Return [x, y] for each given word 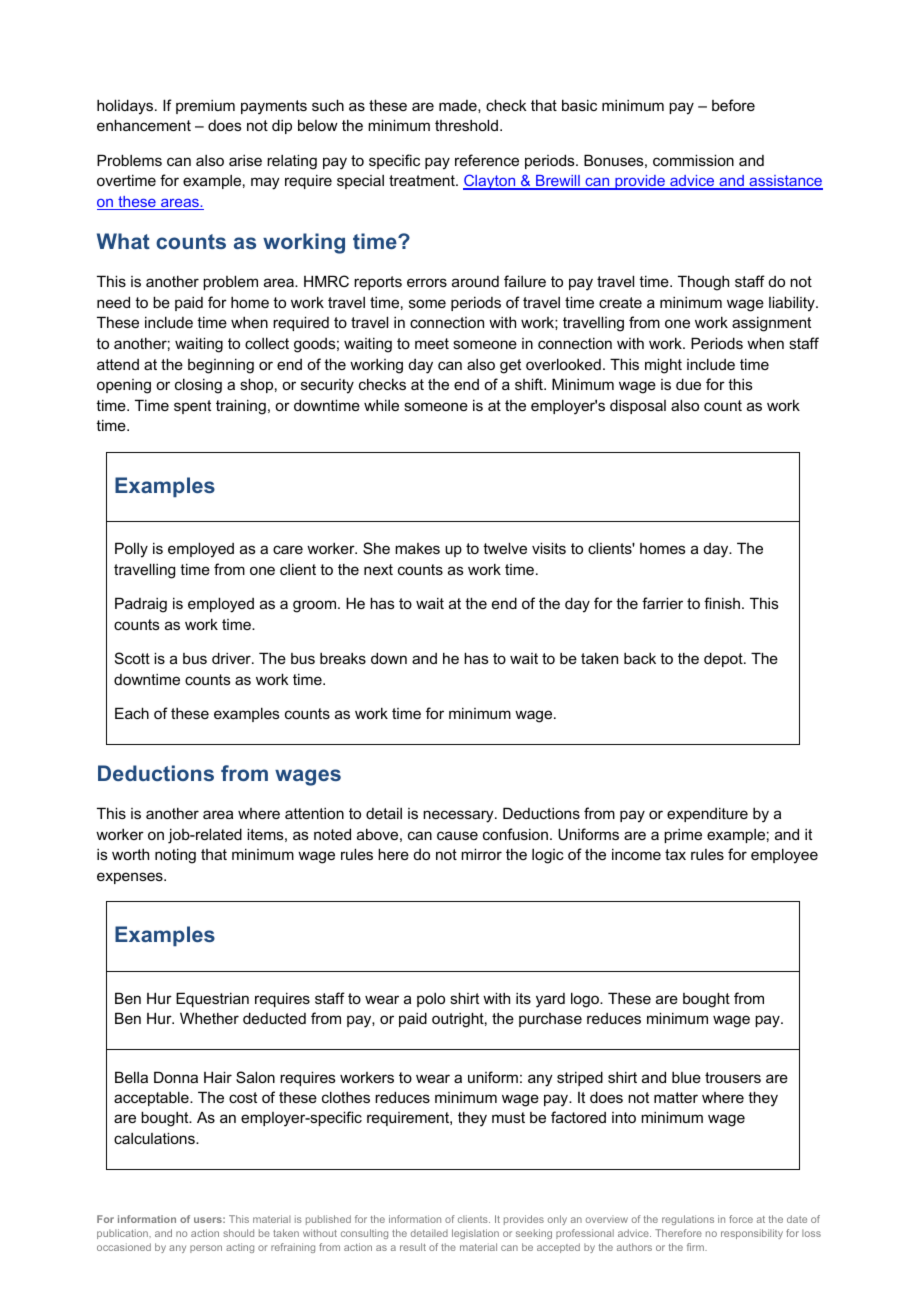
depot [724, 659]
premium [205, 107]
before [733, 105]
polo [431, 1000]
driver [232, 658]
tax [675, 854]
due [688, 384]
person [206, 1249]
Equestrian [212, 999]
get [510, 366]
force [741, 1219]
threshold [466, 125]
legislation [475, 1234]
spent [192, 407]
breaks [343, 658]
